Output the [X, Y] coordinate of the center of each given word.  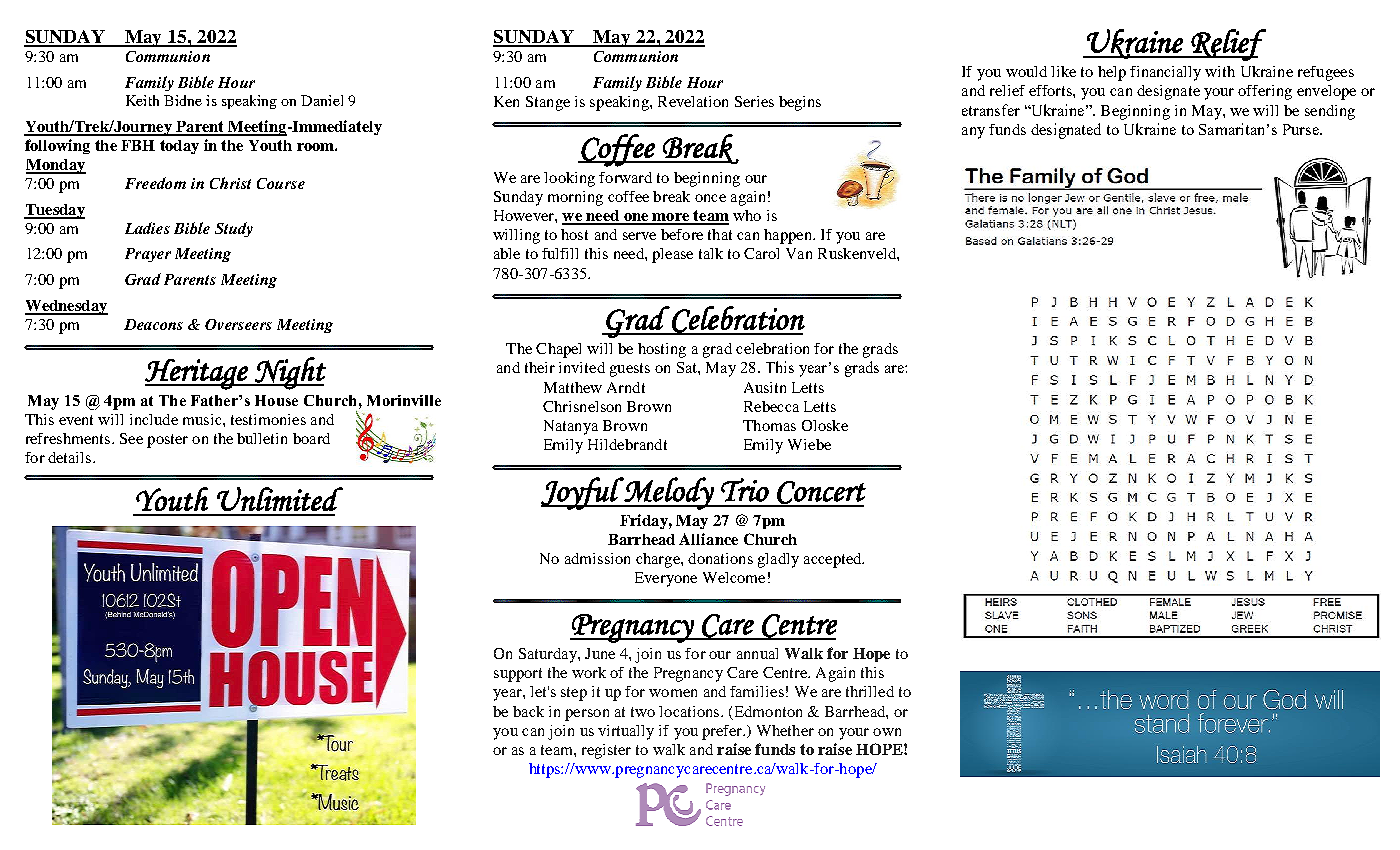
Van [799, 253]
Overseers [238, 324]
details [71, 457]
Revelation [693, 101]
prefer [723, 732]
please [672, 255]
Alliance [708, 539]
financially [1165, 73]
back [528, 711]
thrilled [870, 691]
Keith [142, 100]
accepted [834, 560]
